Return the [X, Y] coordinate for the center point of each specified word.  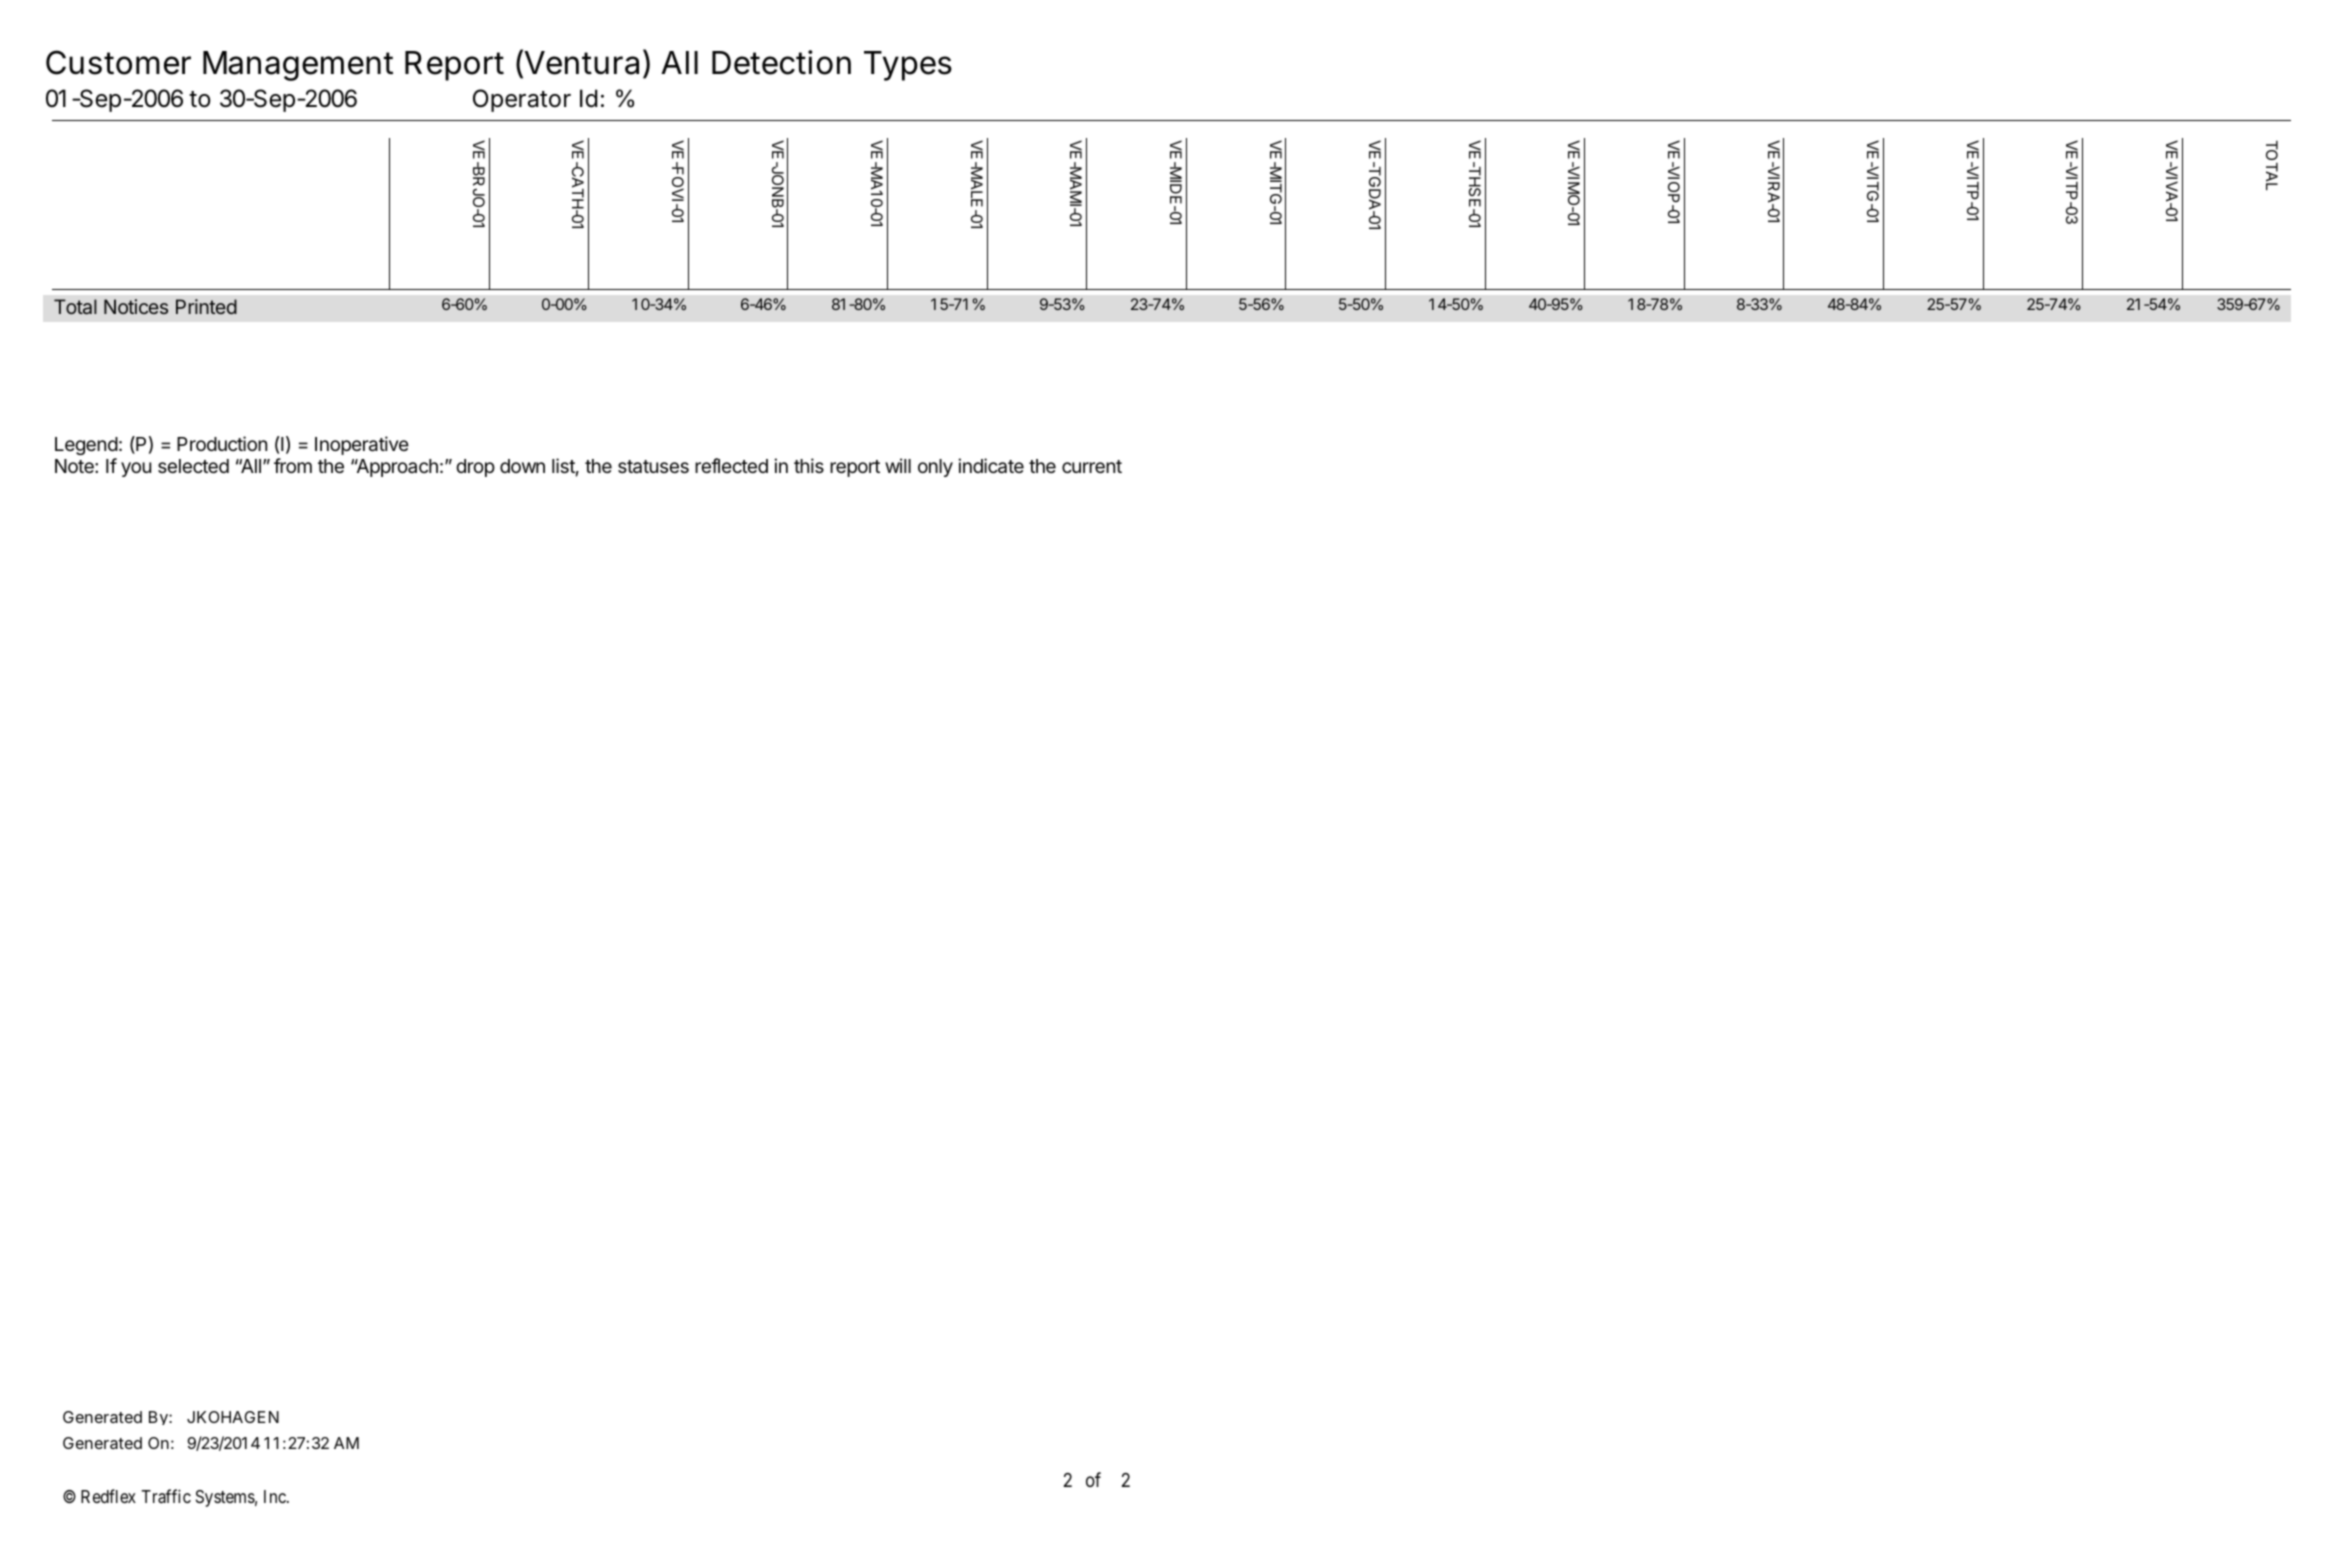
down [522, 466]
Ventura [580, 63]
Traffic [166, 1496]
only [935, 468]
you [136, 469]
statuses [653, 467]
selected [193, 466]
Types [908, 66]
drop [475, 468]
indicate [991, 466]
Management [298, 66]
